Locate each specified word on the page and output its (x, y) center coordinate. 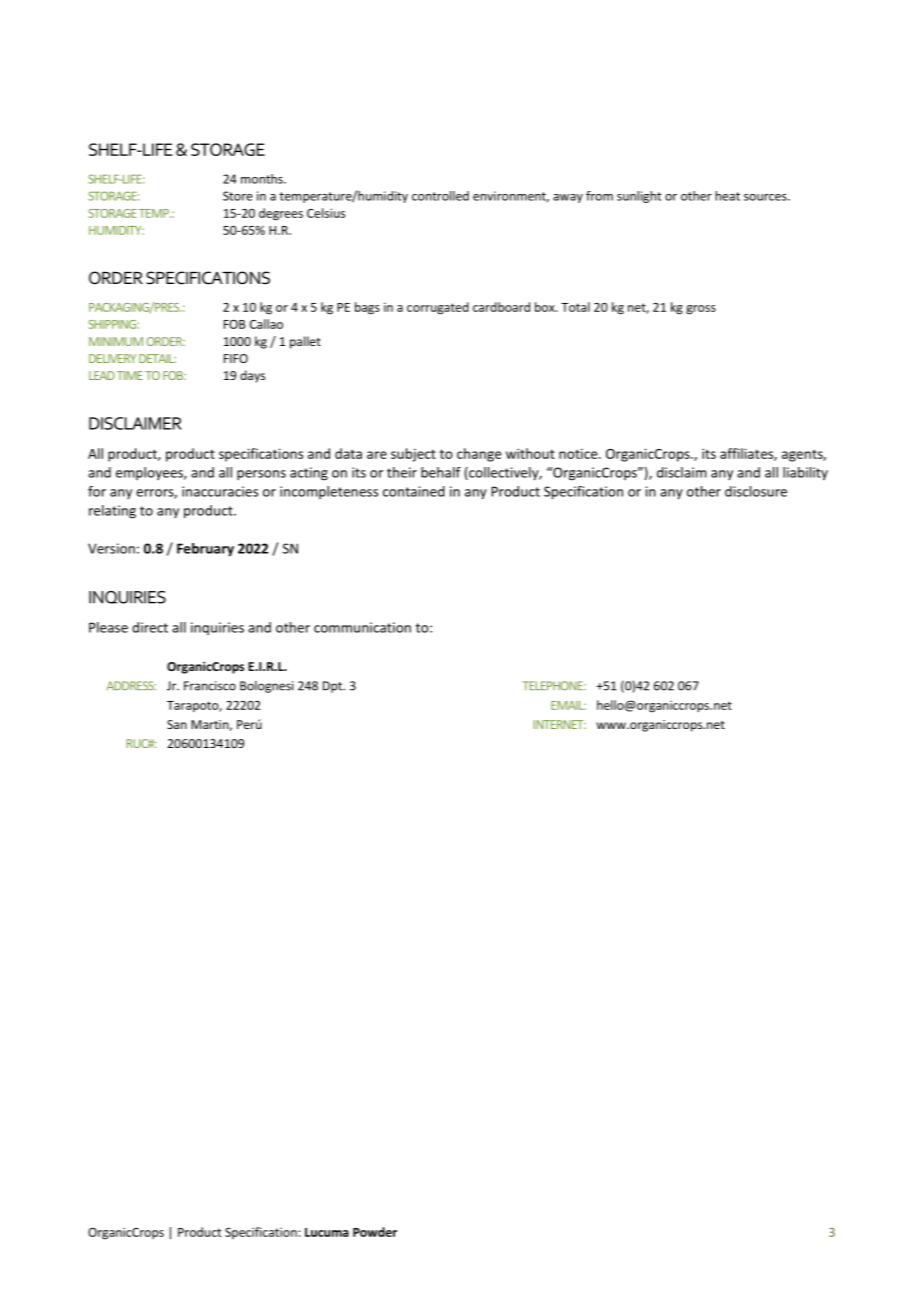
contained (414, 491)
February (205, 550)
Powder (375, 1232)
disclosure (756, 491)
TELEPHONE (553, 686)
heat (727, 196)
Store (238, 196)
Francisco (210, 686)
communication (362, 627)
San (177, 724)
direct (150, 627)
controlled (440, 196)
